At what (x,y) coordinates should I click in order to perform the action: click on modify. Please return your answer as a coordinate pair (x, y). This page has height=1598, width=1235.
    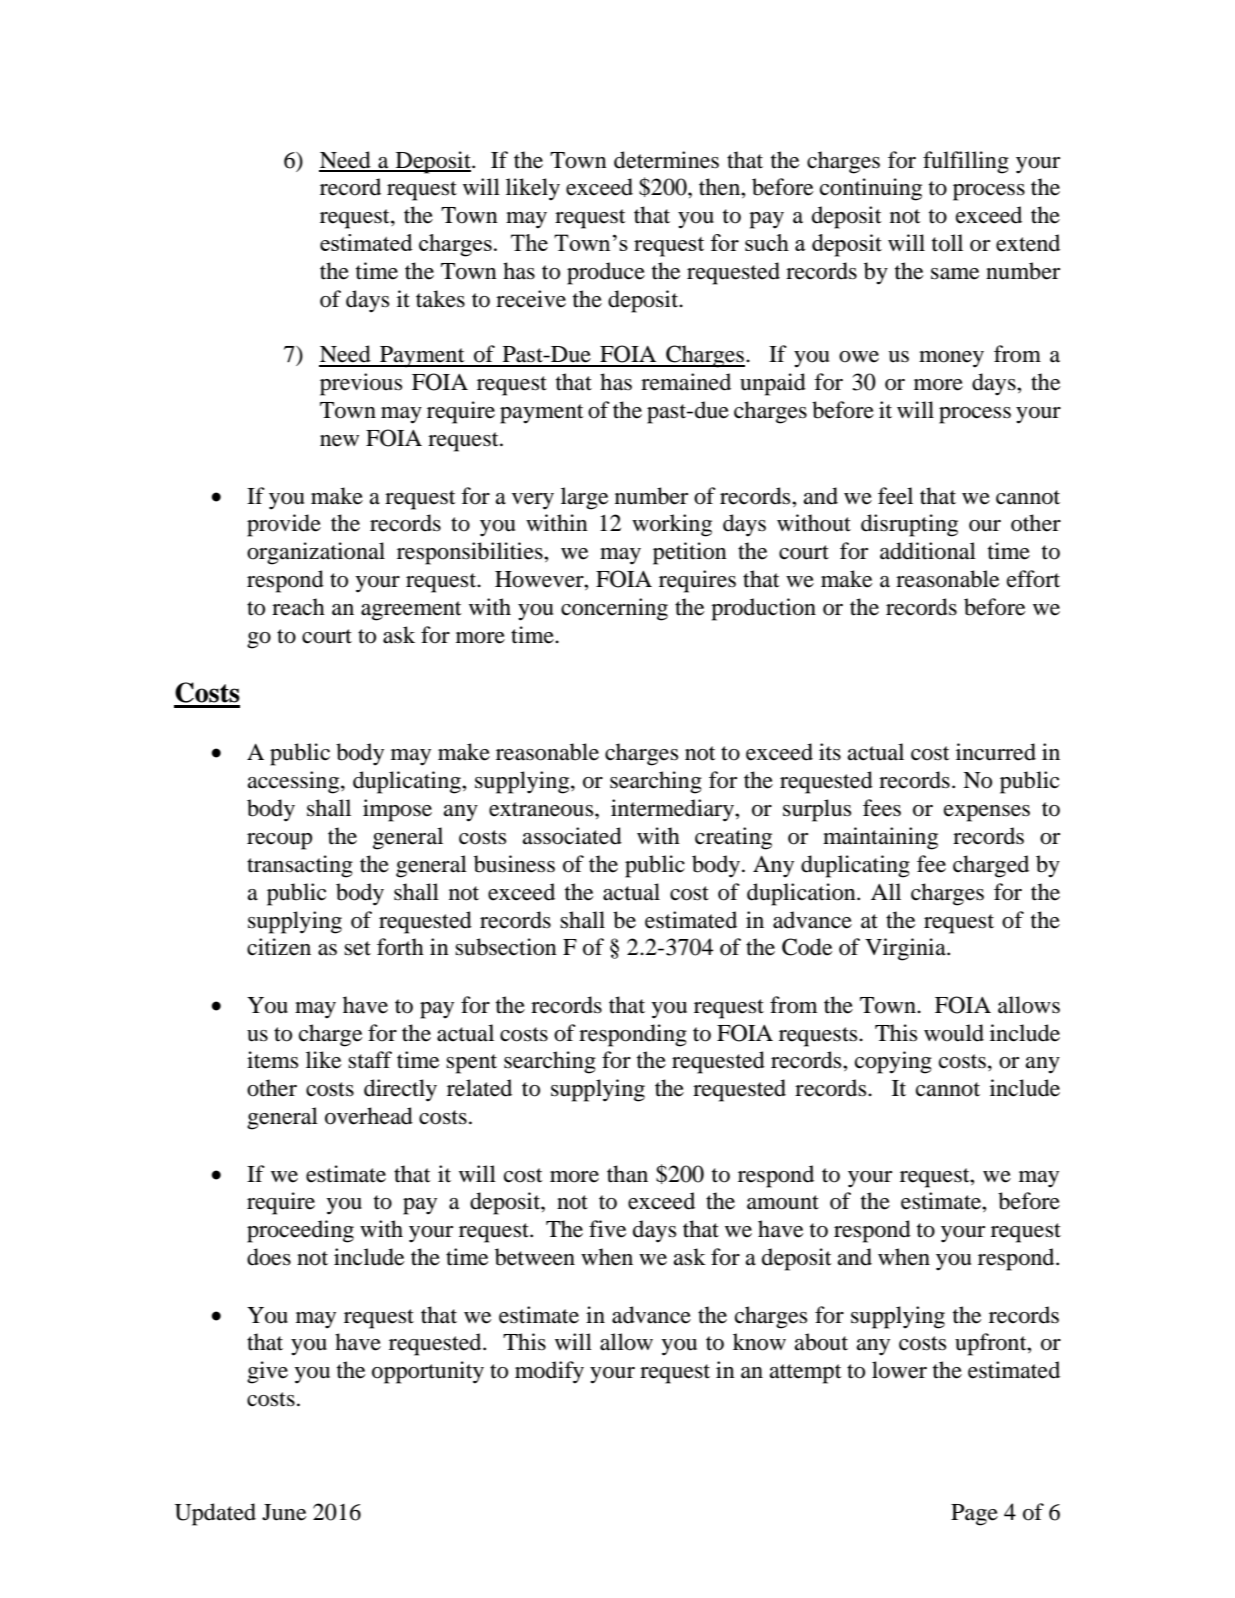
    Looking at the image, I should click on (549, 1372).
